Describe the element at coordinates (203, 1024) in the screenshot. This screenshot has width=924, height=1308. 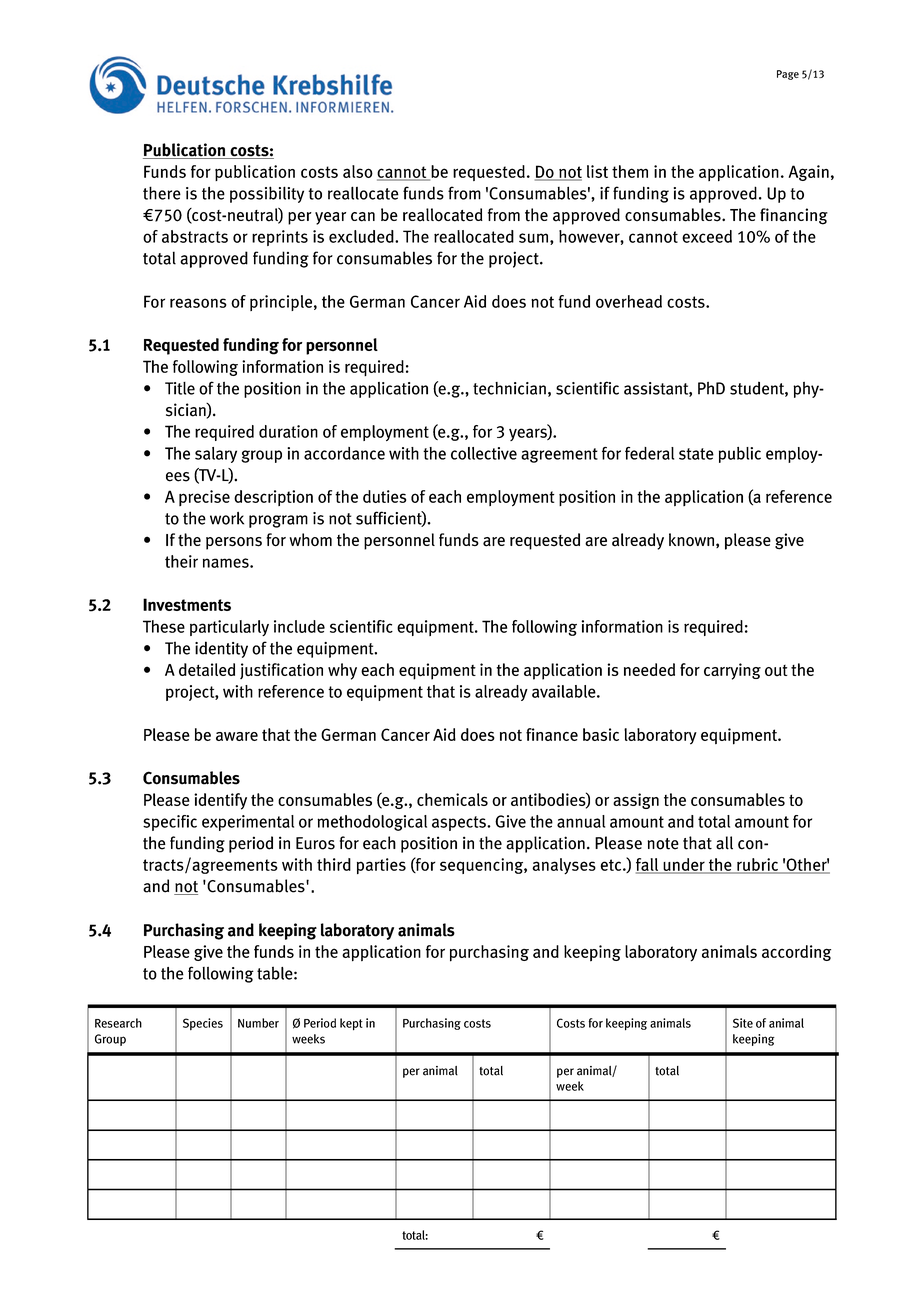
I see `Species` at that location.
